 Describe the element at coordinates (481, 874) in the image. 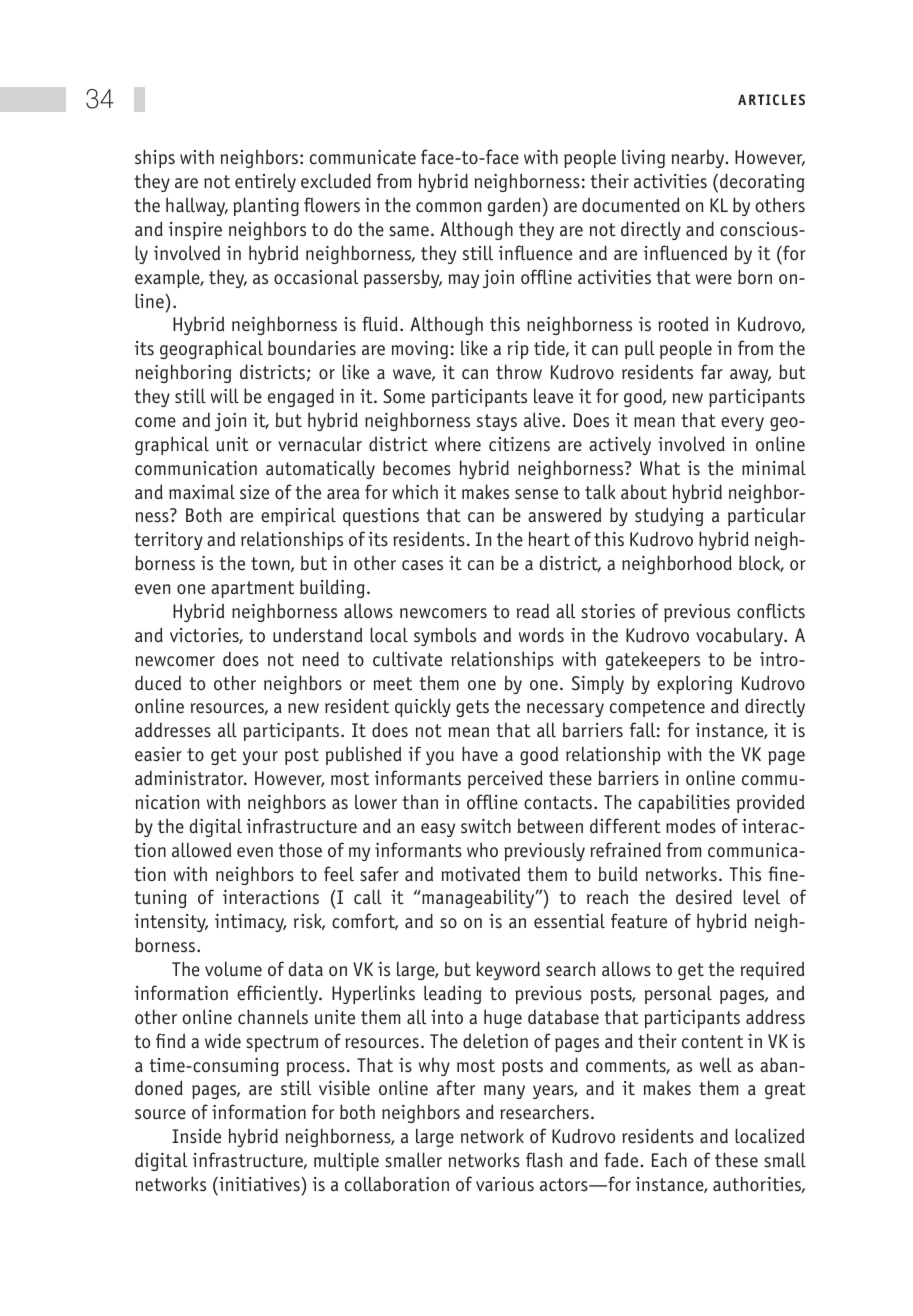

I see `motivated` at that location.
